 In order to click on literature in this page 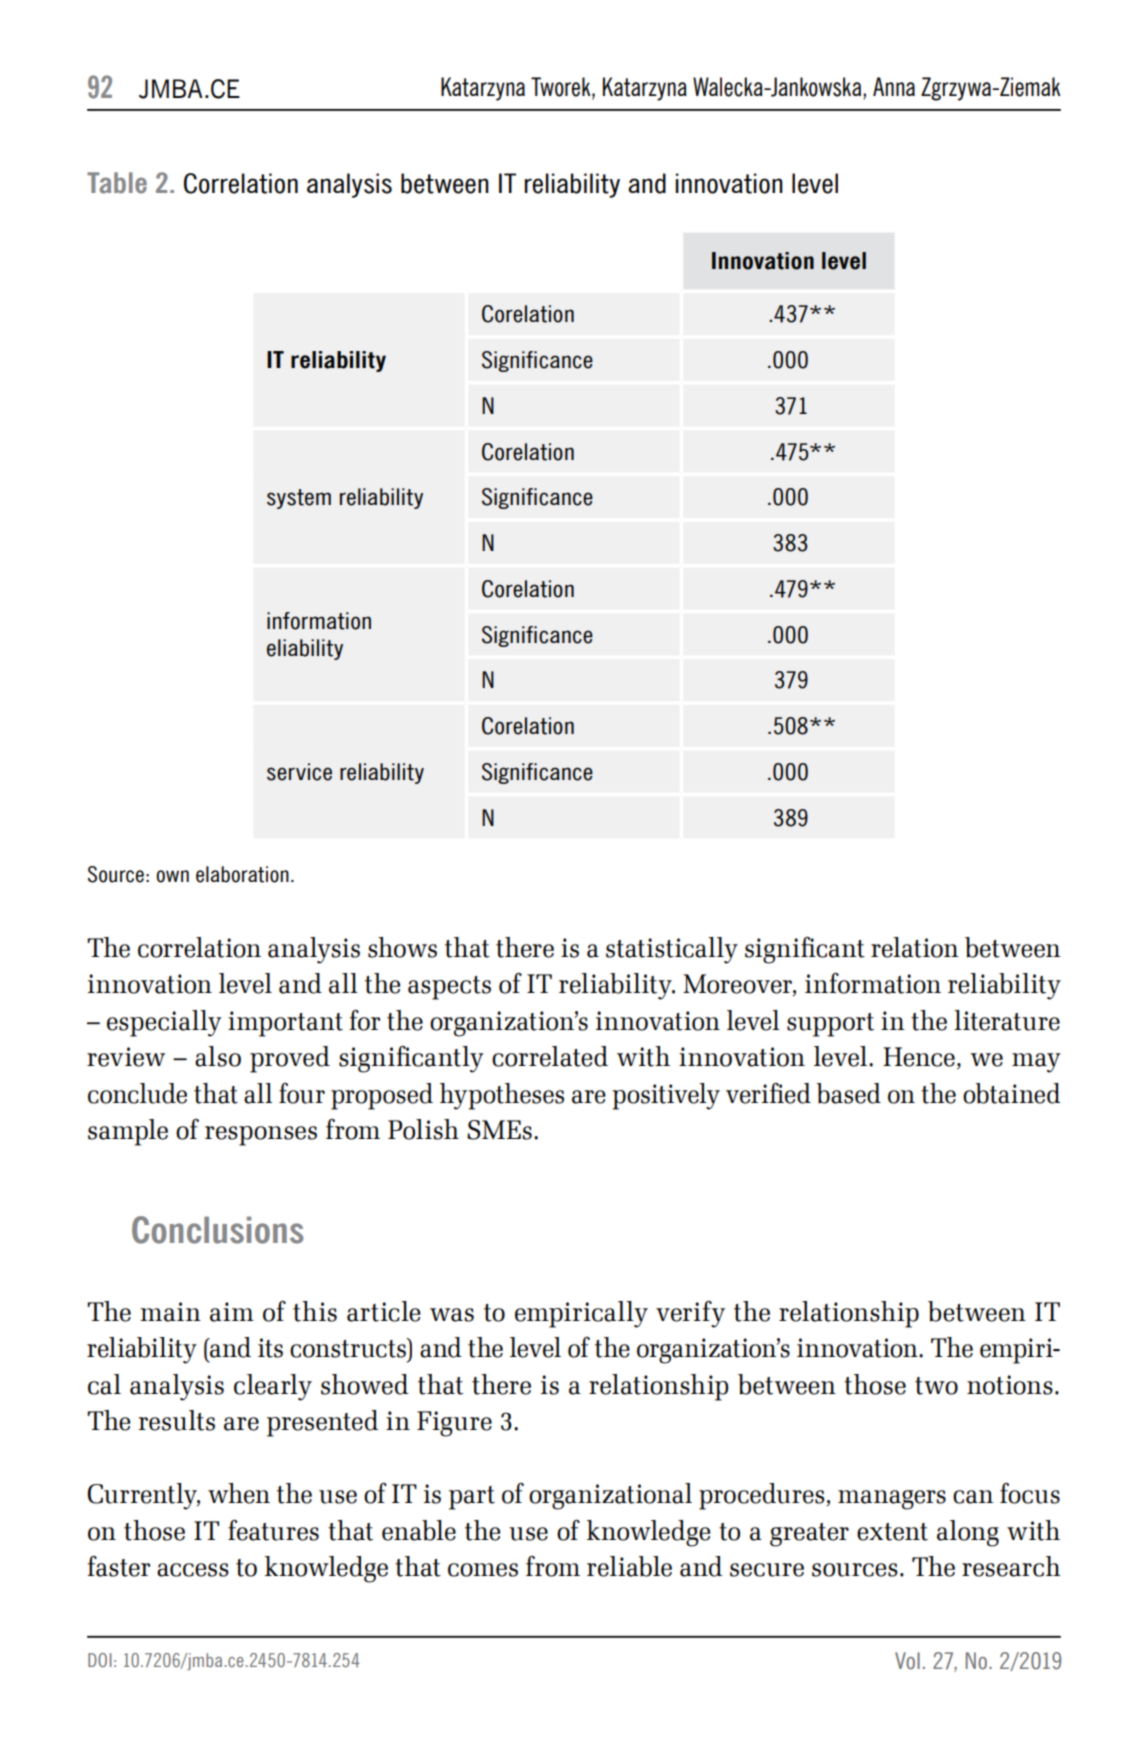, I will do `click(1007, 1020)`.
